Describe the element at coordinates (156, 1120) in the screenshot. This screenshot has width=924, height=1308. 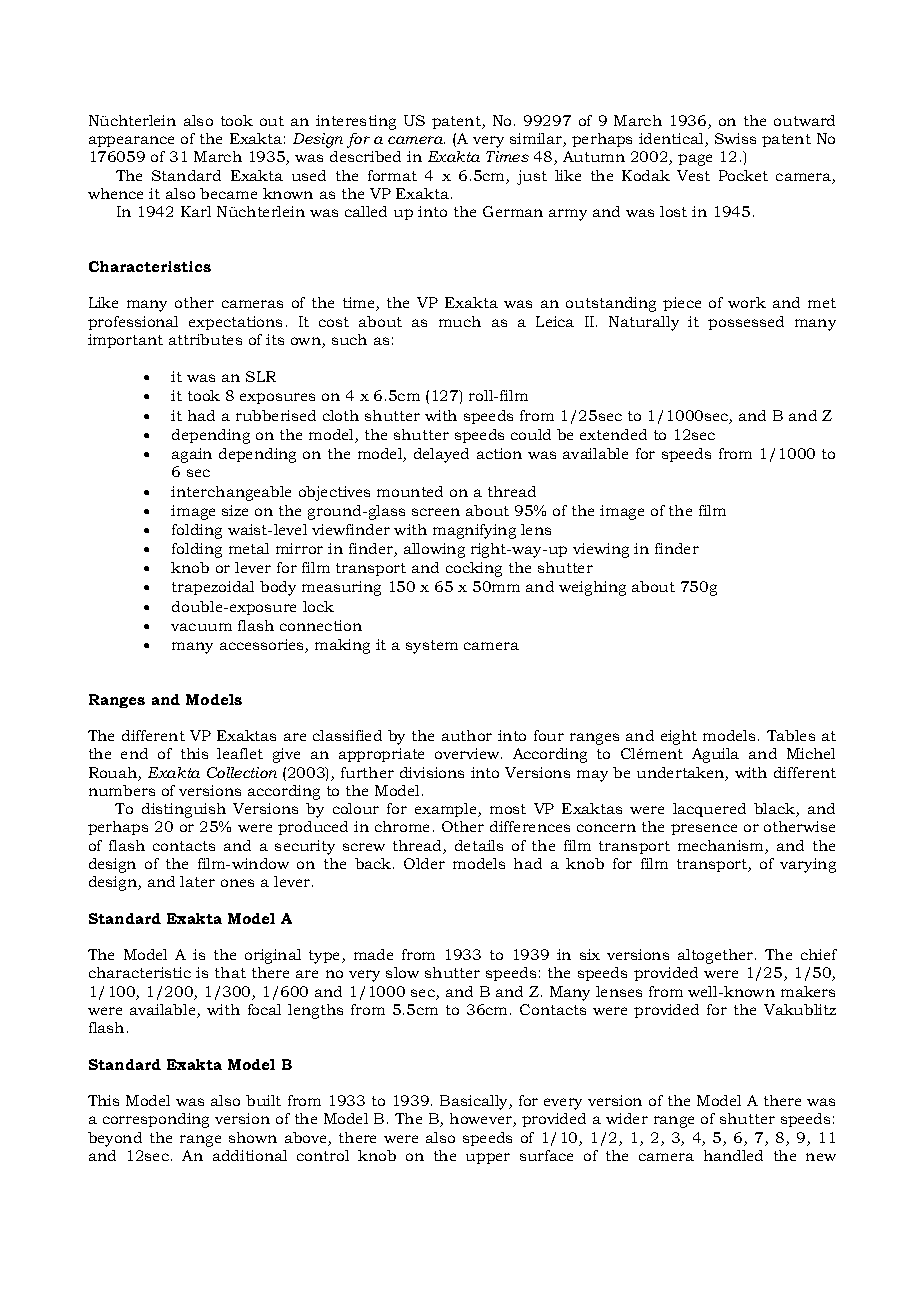
I see `corresponding` at that location.
